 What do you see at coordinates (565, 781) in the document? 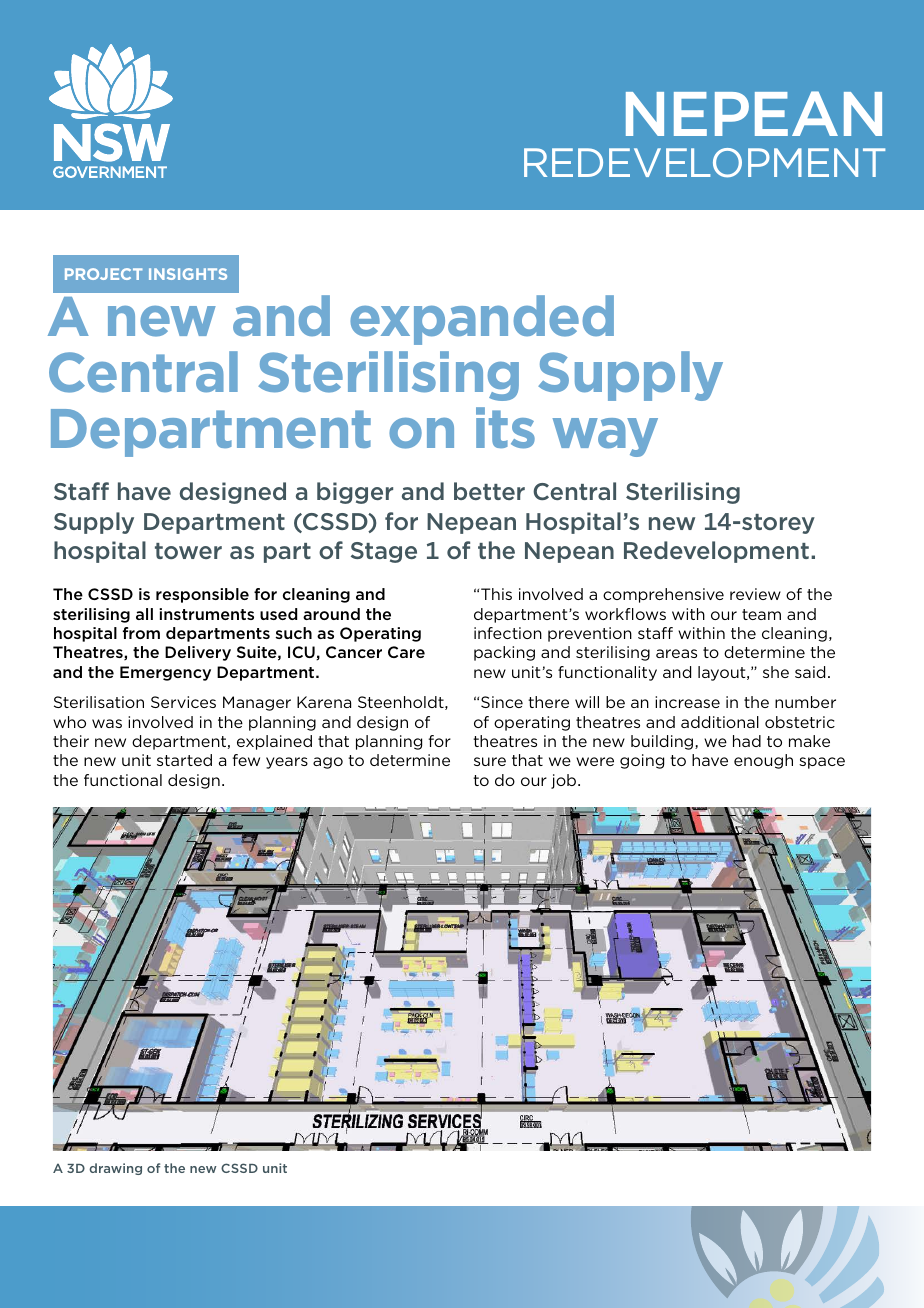
I see `job` at bounding box center [565, 781].
